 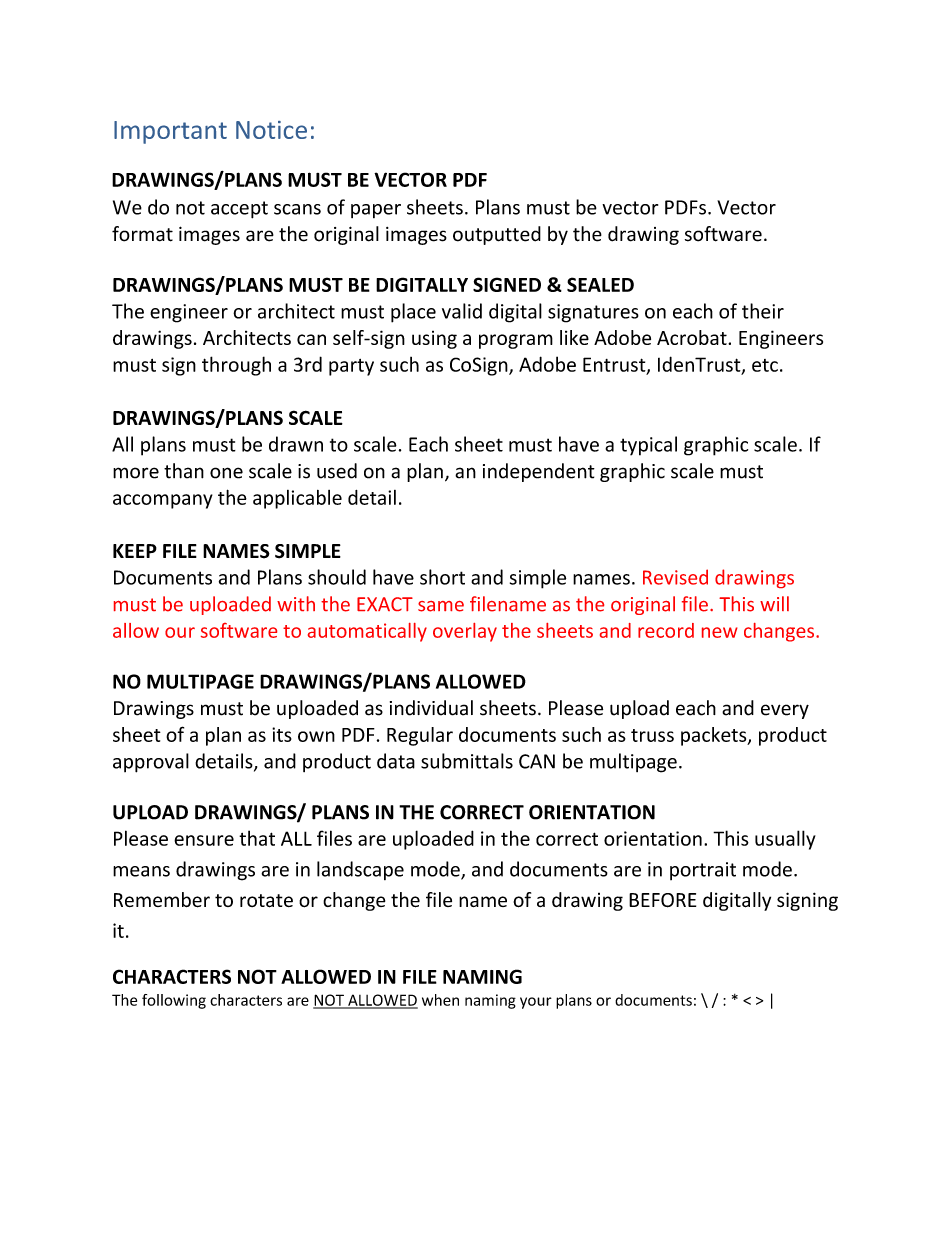 I want to click on Important, so click(x=170, y=132).
